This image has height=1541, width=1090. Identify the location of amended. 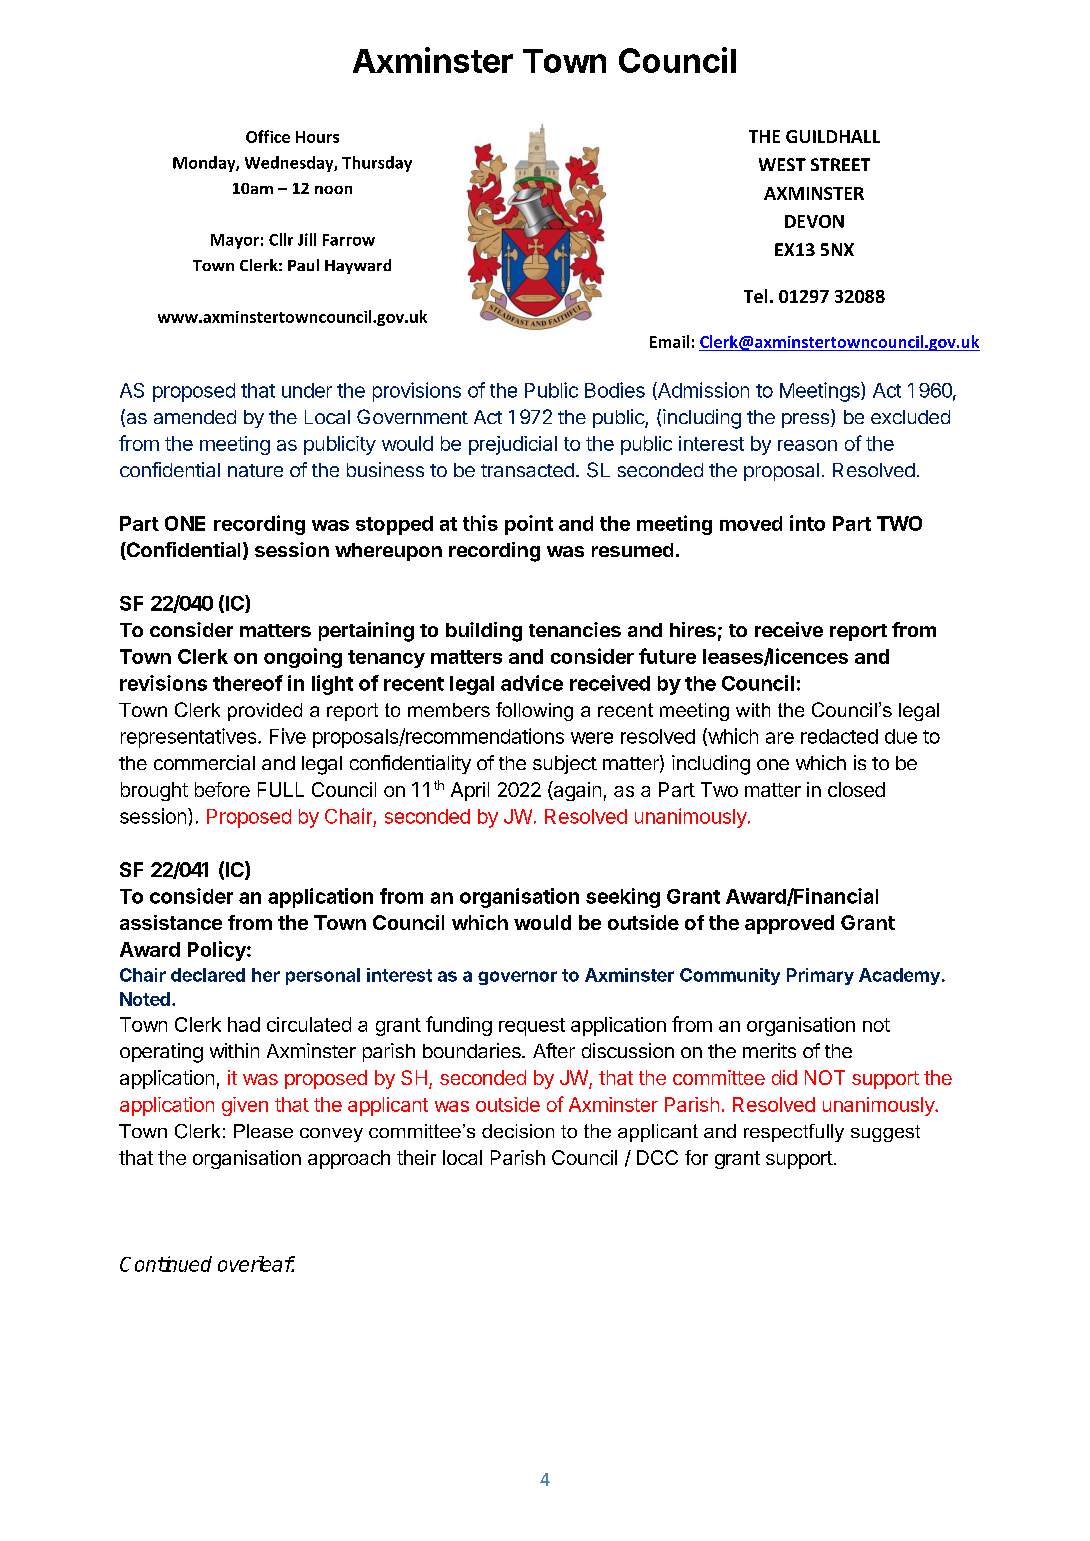
(195, 417).
